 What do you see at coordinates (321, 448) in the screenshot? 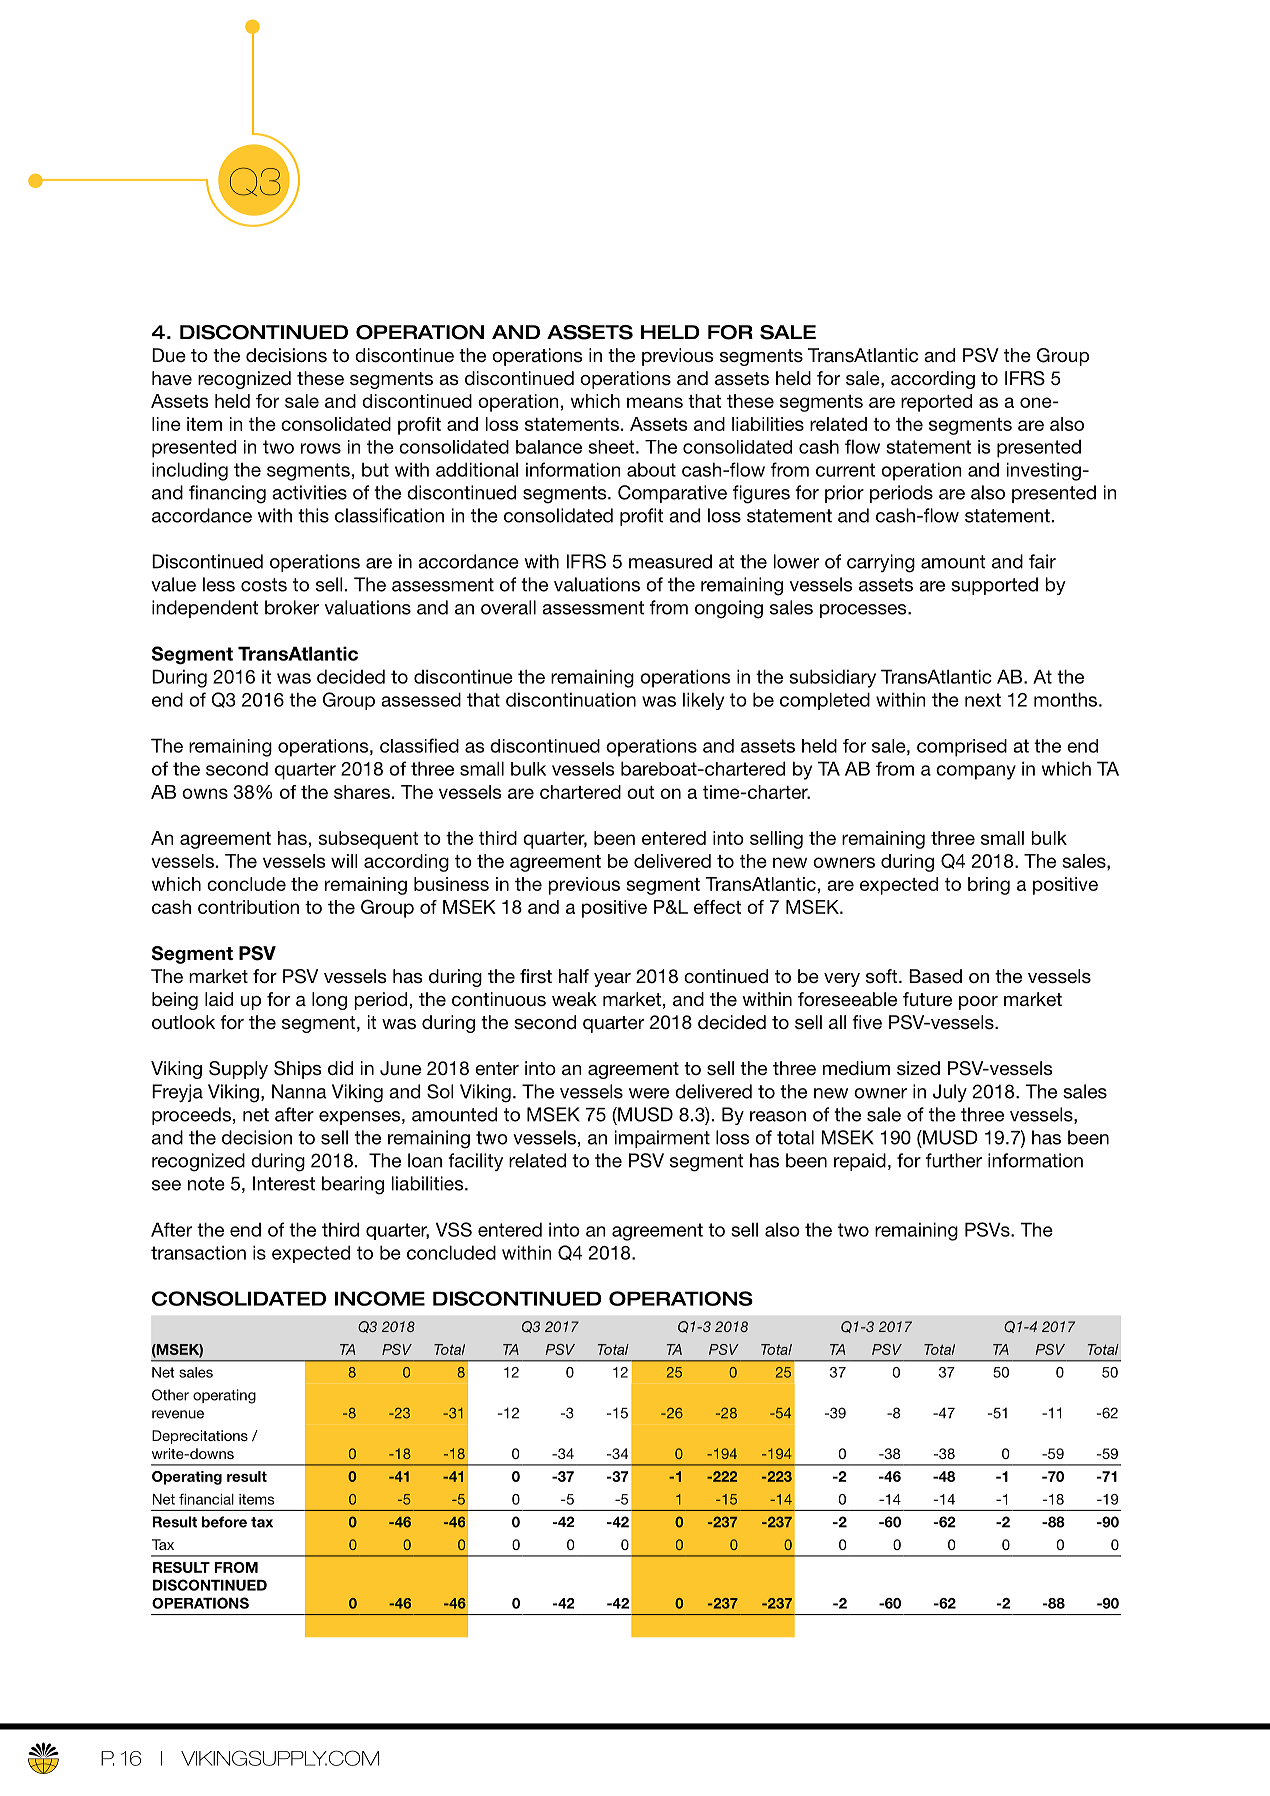
I see `rows` at bounding box center [321, 448].
